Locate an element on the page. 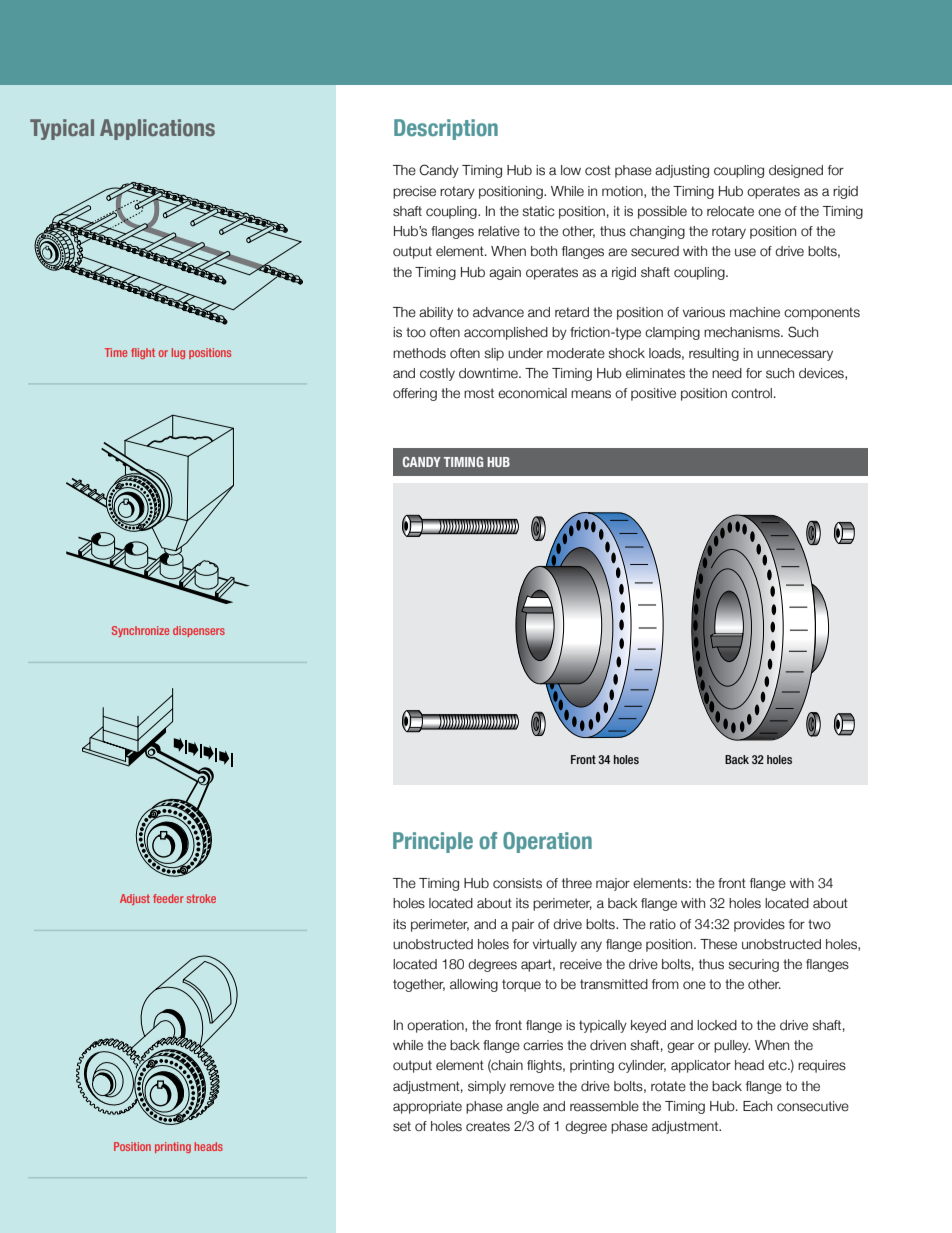  Description is located at coordinates (446, 129).
